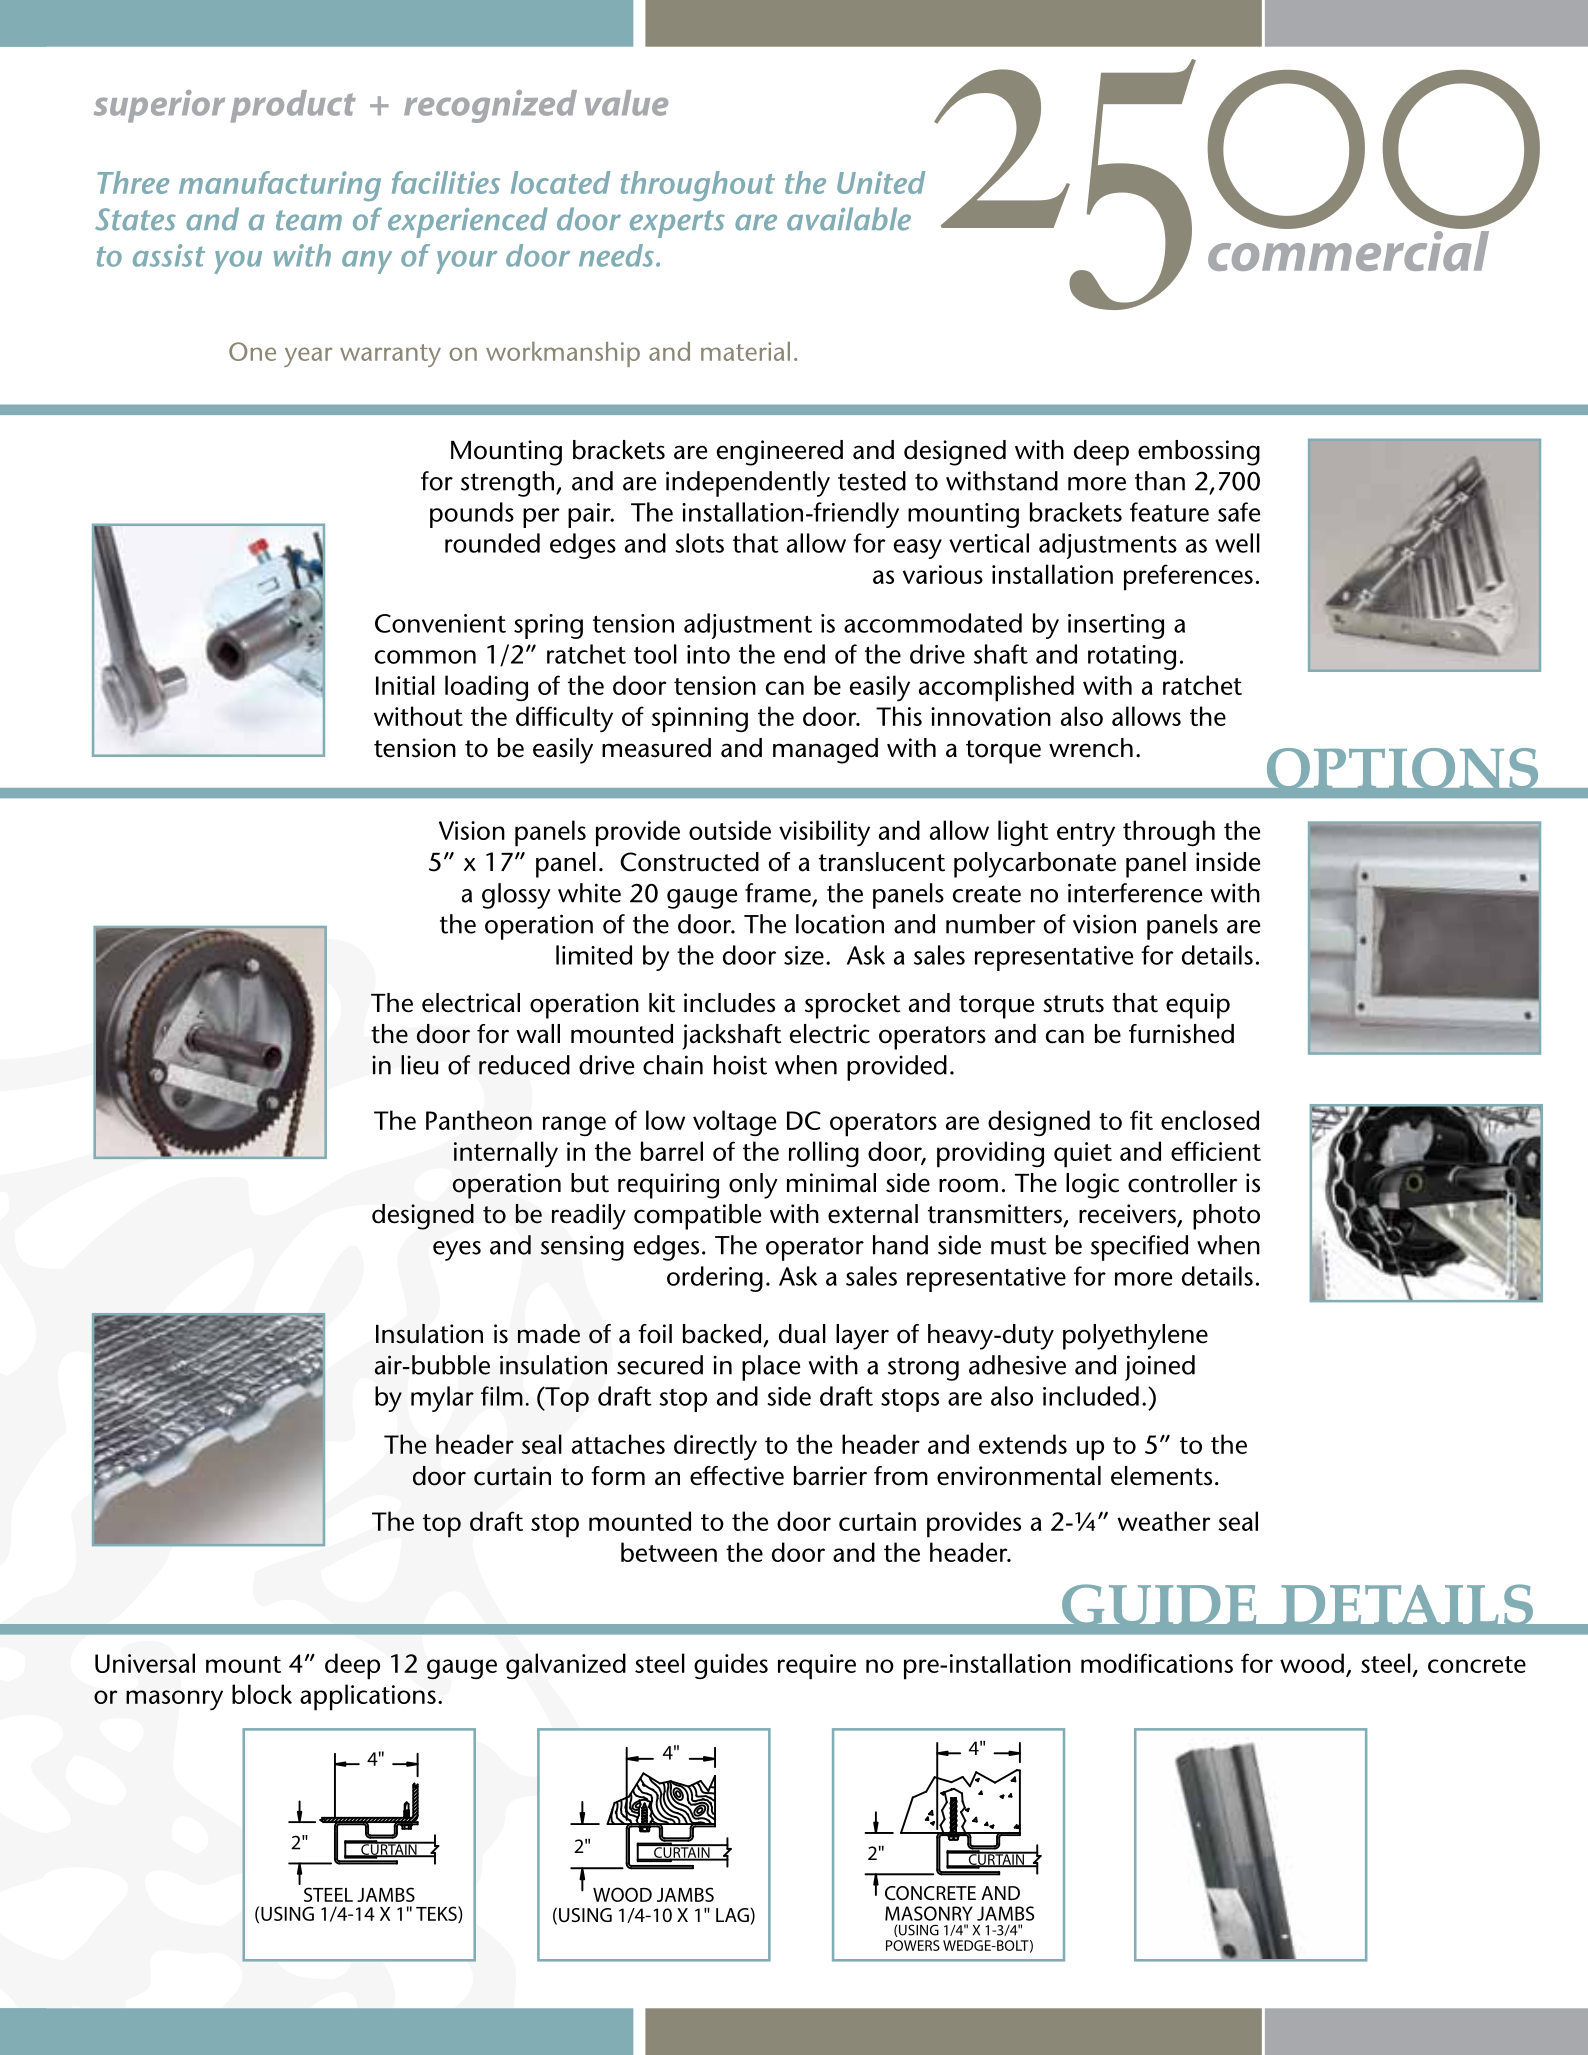 This screenshot has height=2055, width=1588. What do you see at coordinates (677, 224) in the screenshot?
I see `experts` at bounding box center [677, 224].
